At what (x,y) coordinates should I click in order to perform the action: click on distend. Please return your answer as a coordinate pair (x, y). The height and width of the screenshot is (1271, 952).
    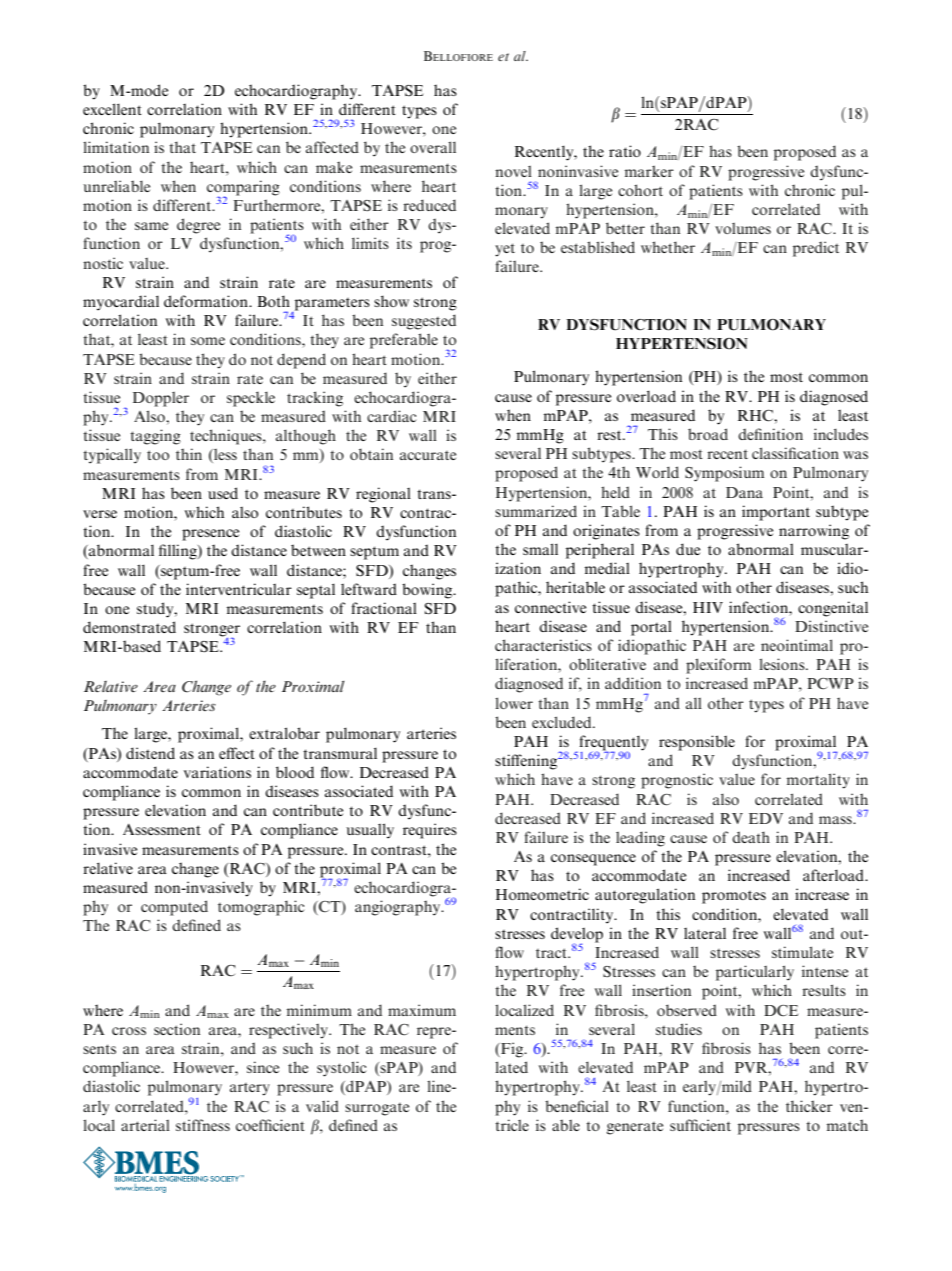
    Looking at the image, I should click on (150, 753).
